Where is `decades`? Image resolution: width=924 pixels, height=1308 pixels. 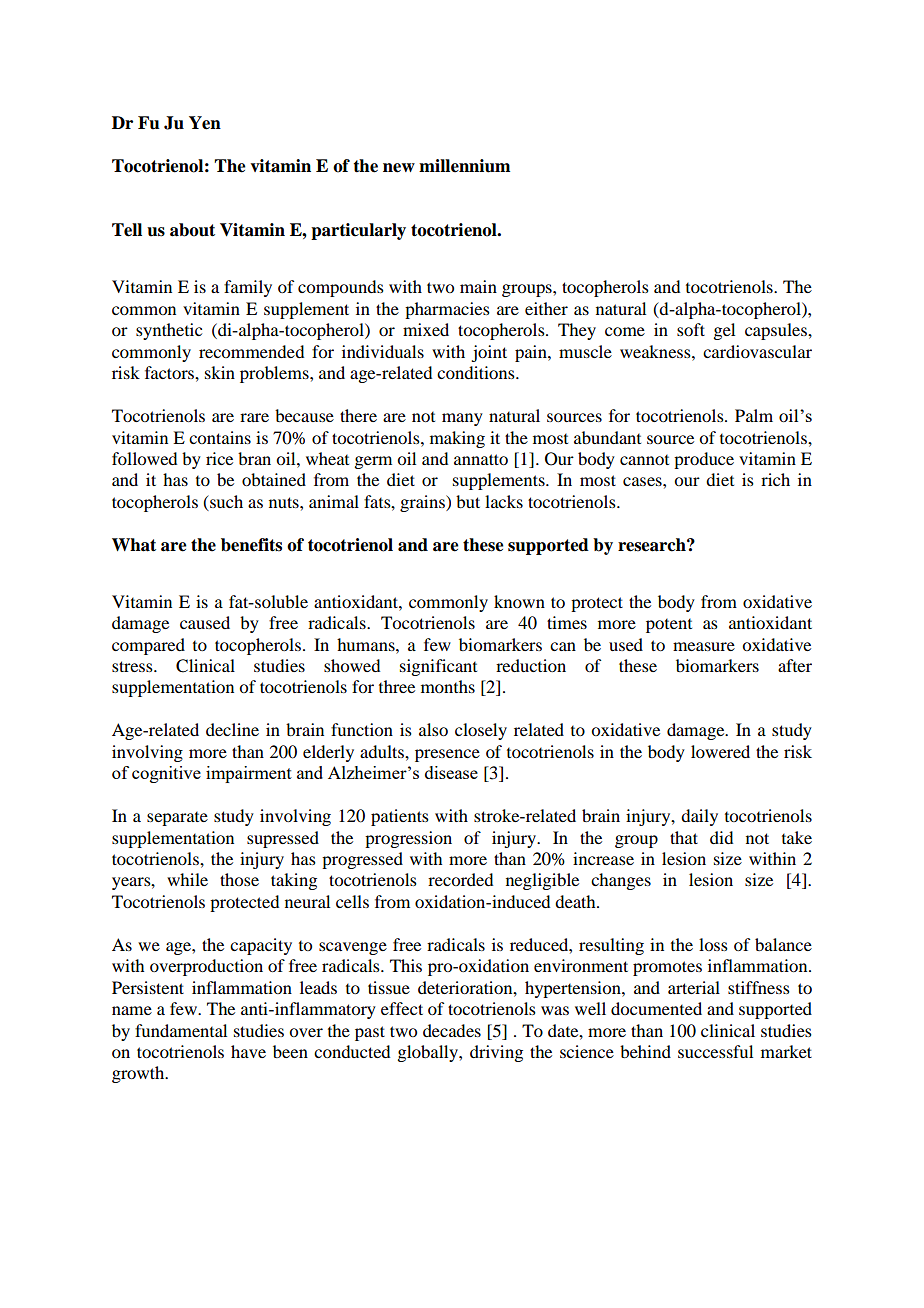 decades is located at coordinates (452, 1030).
